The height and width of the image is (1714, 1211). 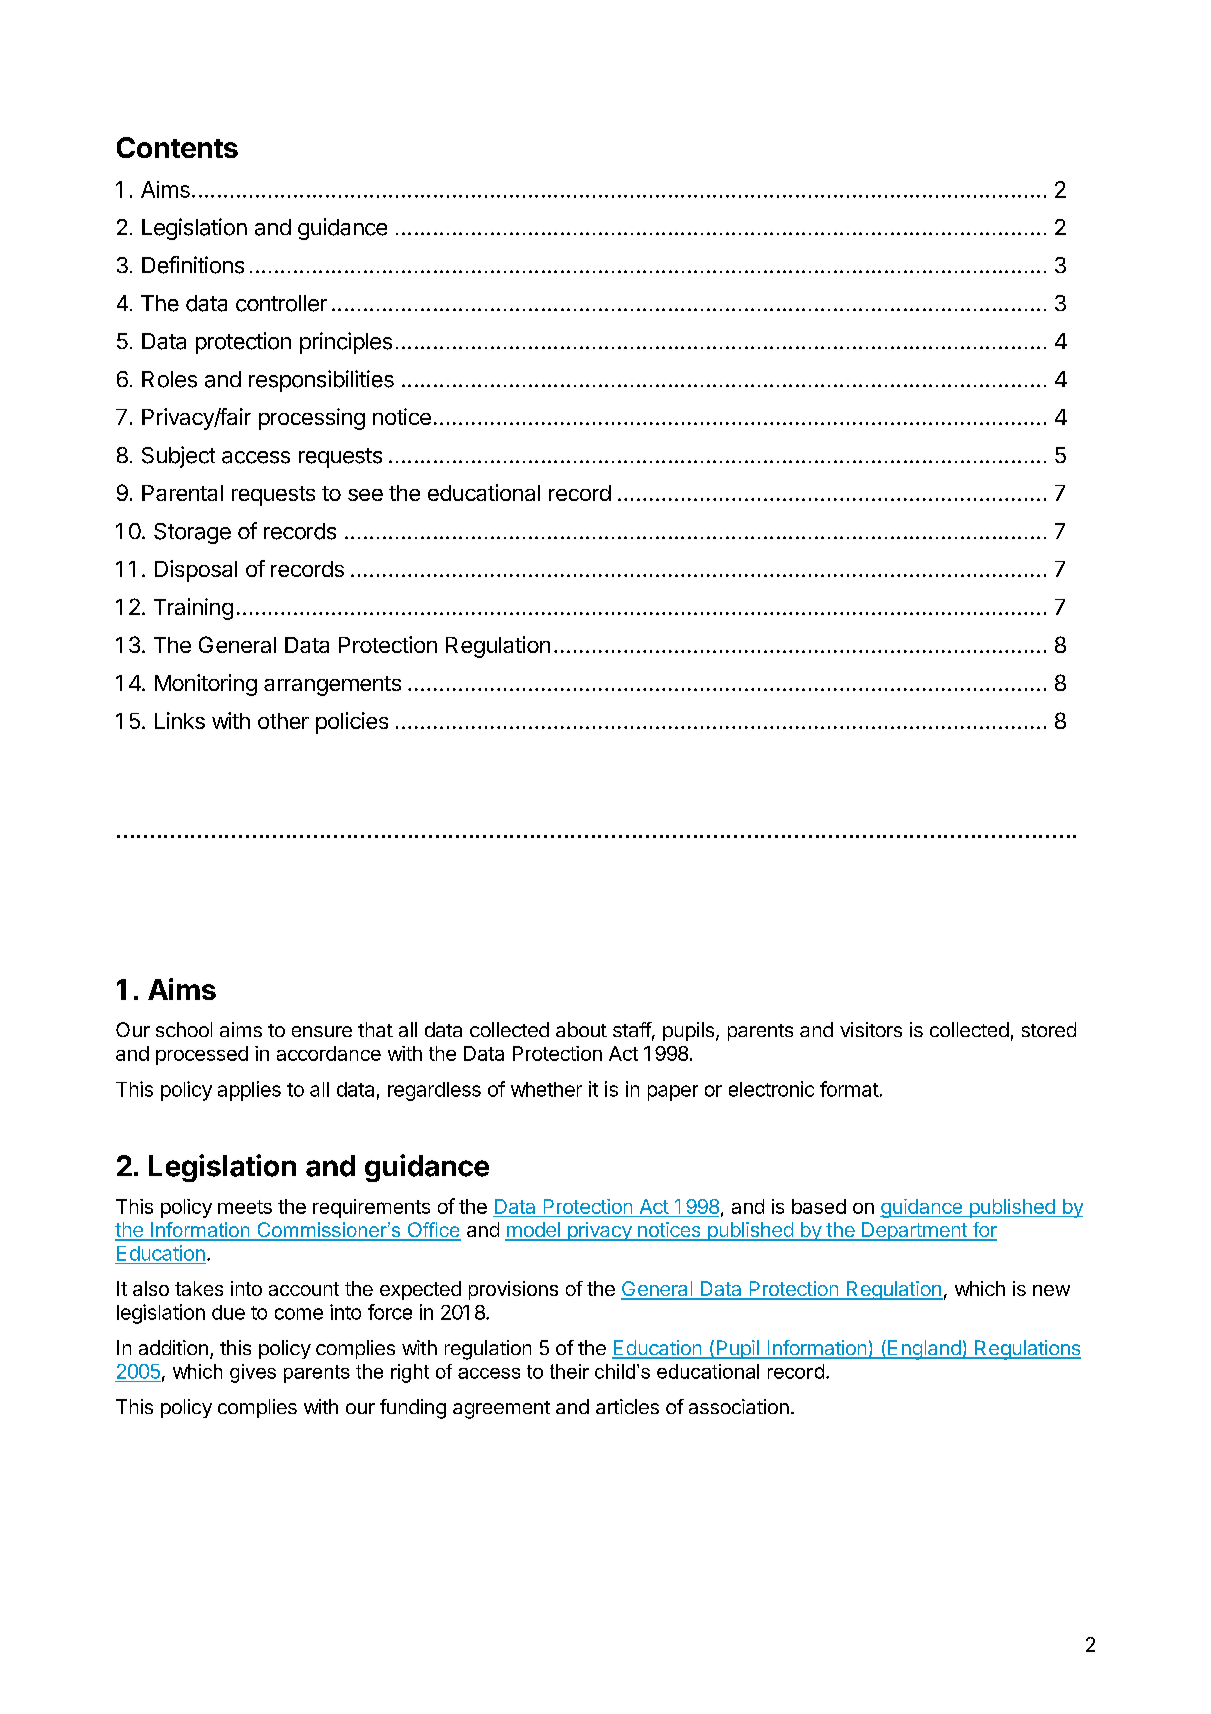 I want to click on processing, so click(x=312, y=419).
